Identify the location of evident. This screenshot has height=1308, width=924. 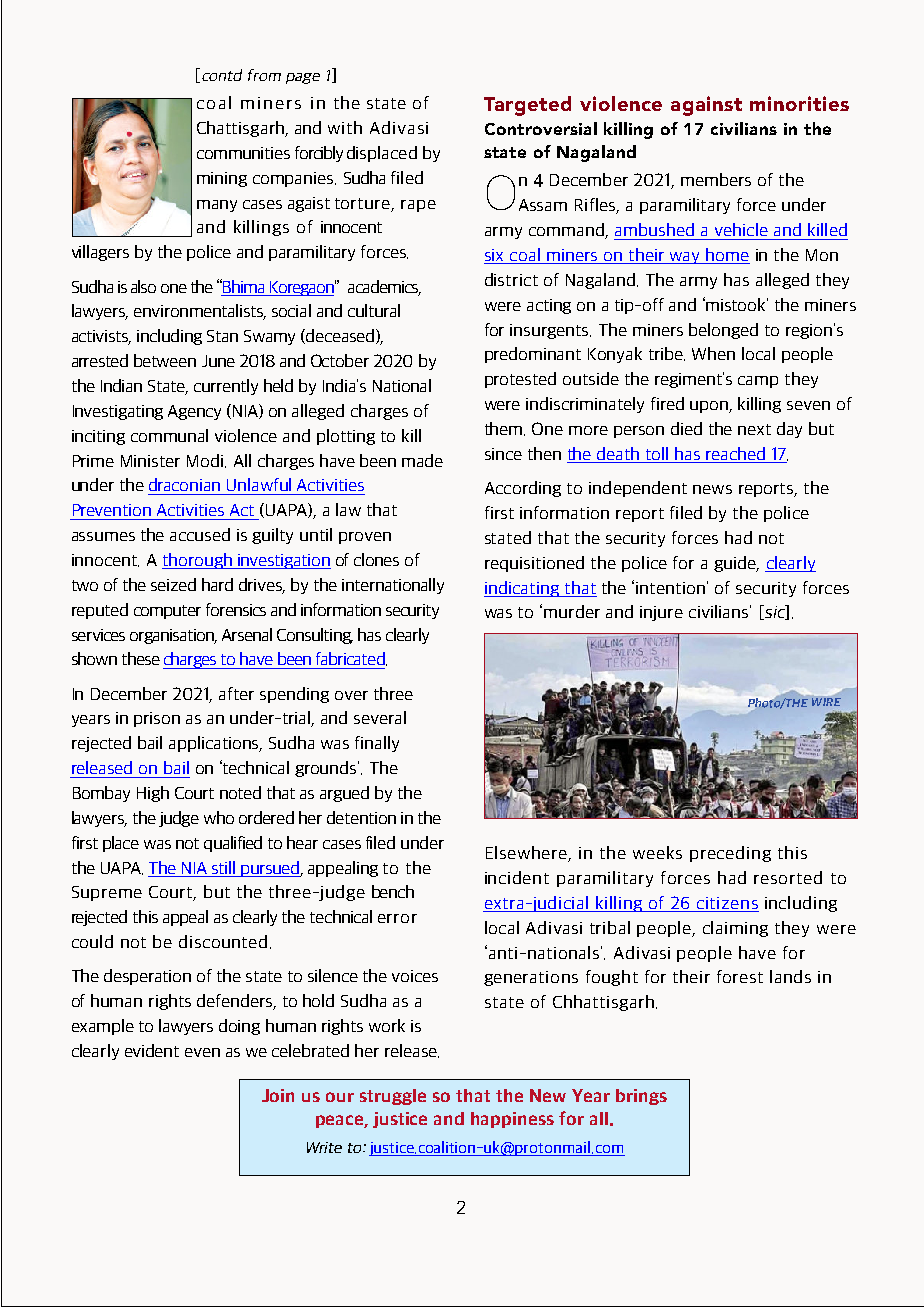
(152, 1050).
